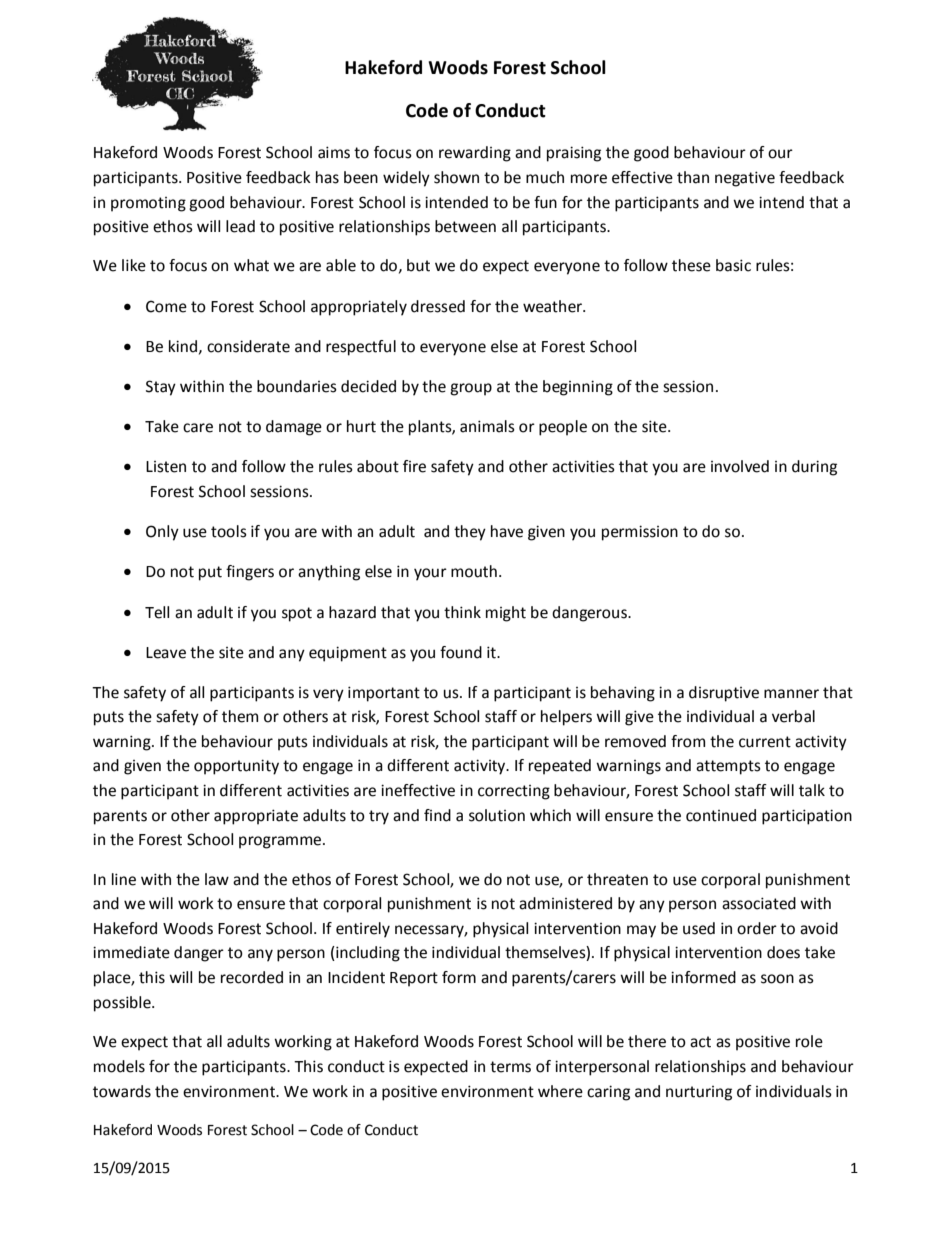  I want to click on promoting, so click(148, 204).
